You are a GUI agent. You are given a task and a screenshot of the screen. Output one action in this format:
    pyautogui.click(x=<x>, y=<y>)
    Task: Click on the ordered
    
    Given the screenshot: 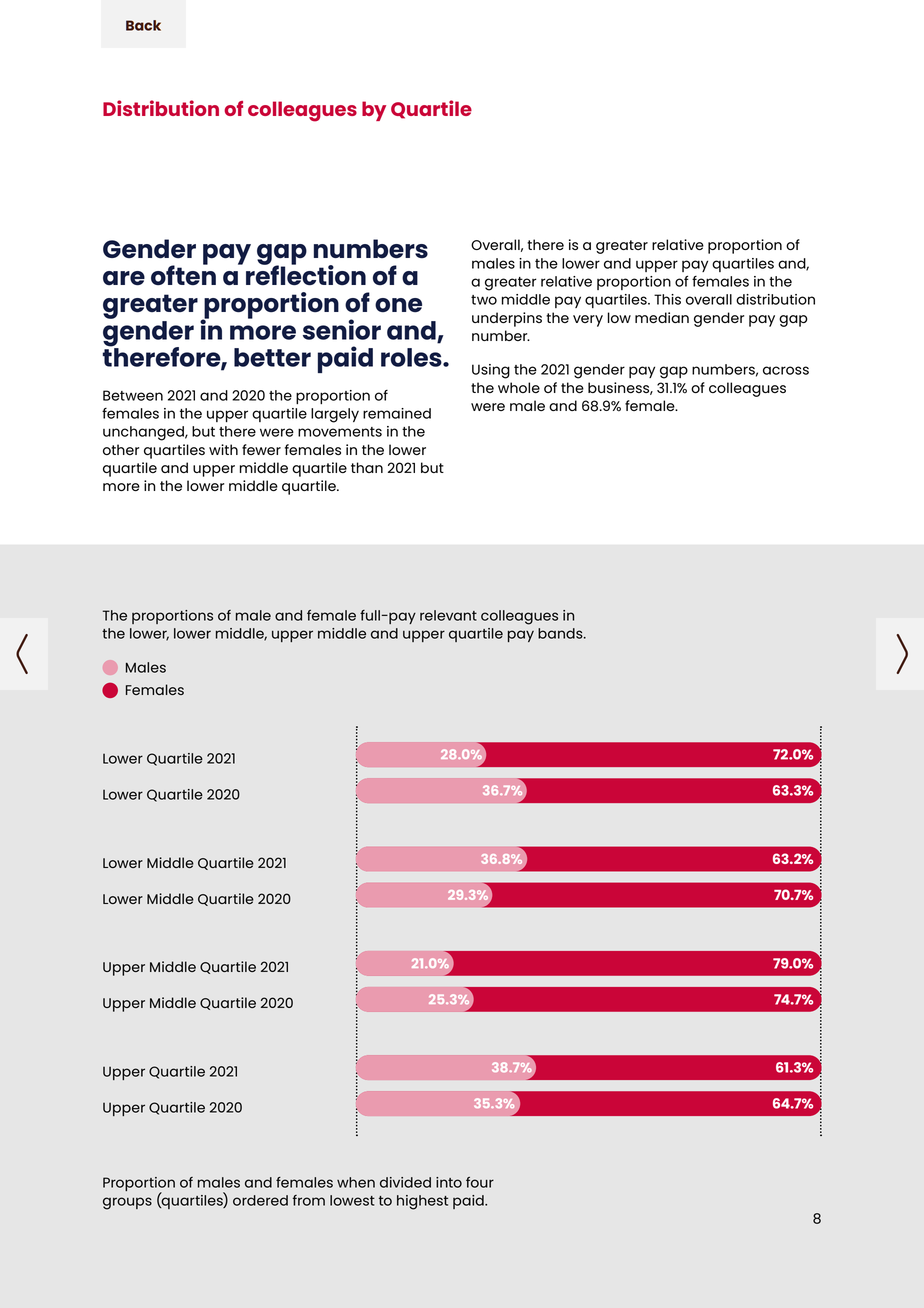 What is the action you would take?
    pyautogui.click(x=260, y=1200)
